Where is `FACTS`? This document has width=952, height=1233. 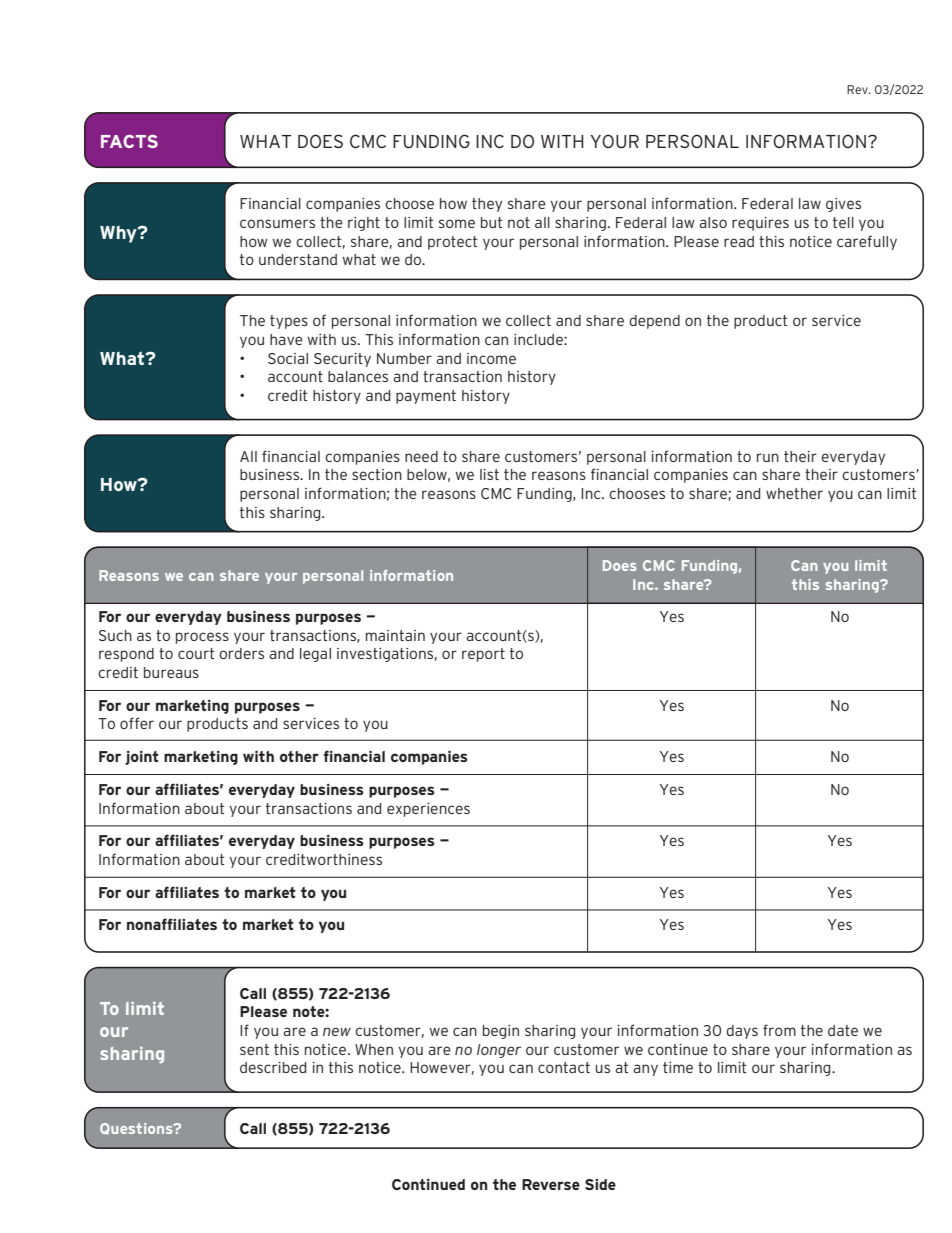
FACTS is located at coordinates (129, 141).
